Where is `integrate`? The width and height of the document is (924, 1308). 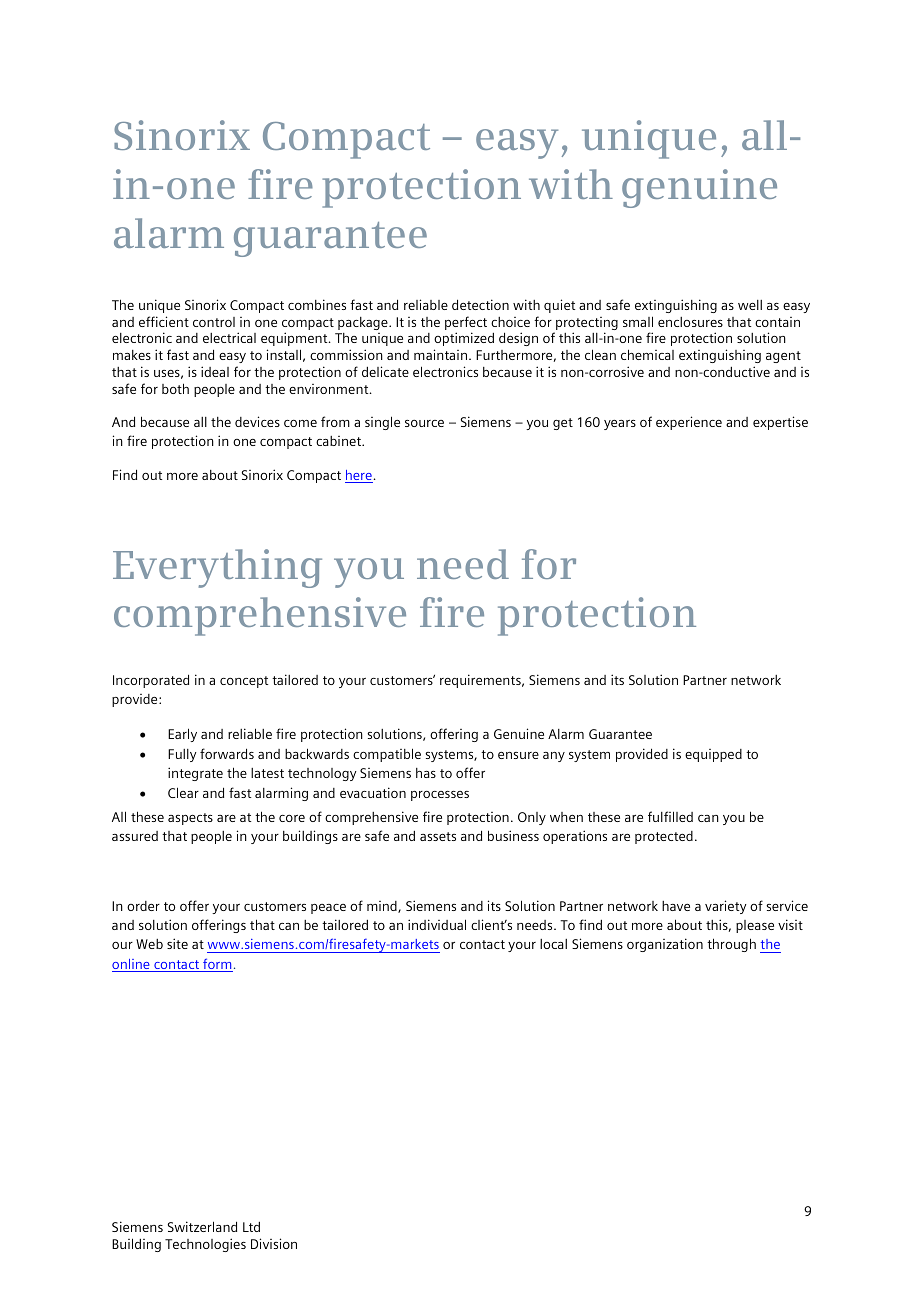
integrate is located at coordinates (195, 774).
